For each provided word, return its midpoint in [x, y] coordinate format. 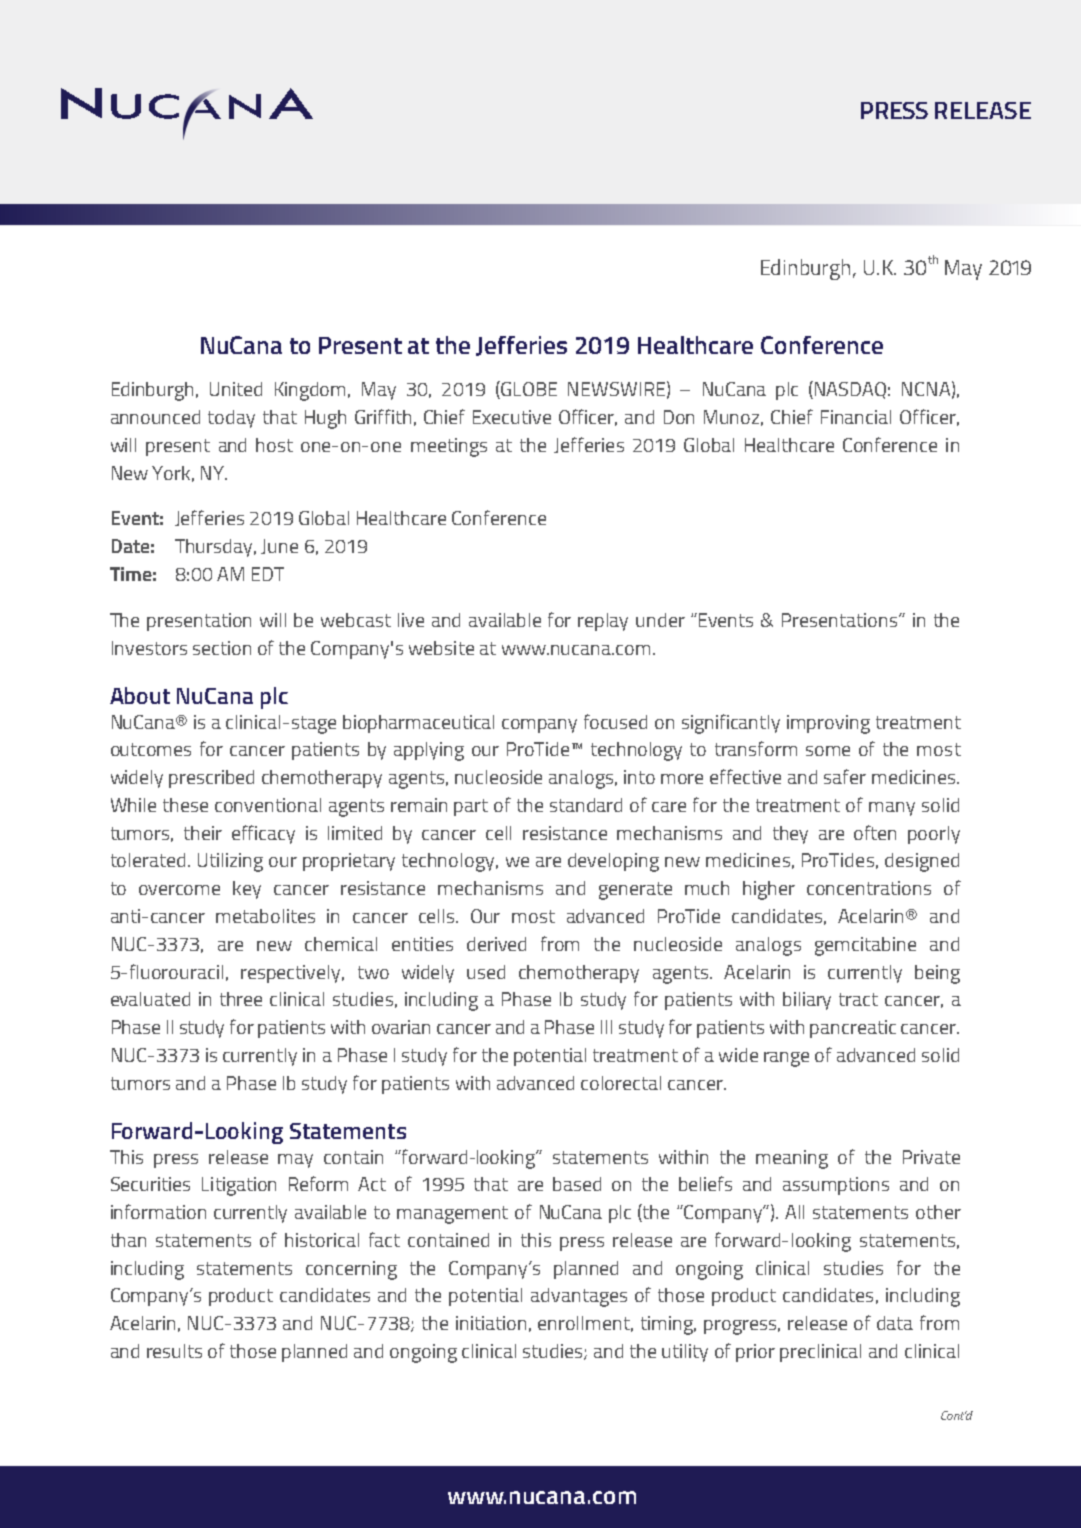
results [174, 1351]
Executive [512, 417]
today [231, 419]
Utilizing [230, 862]
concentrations [869, 888]
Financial [856, 417]
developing [613, 862]
